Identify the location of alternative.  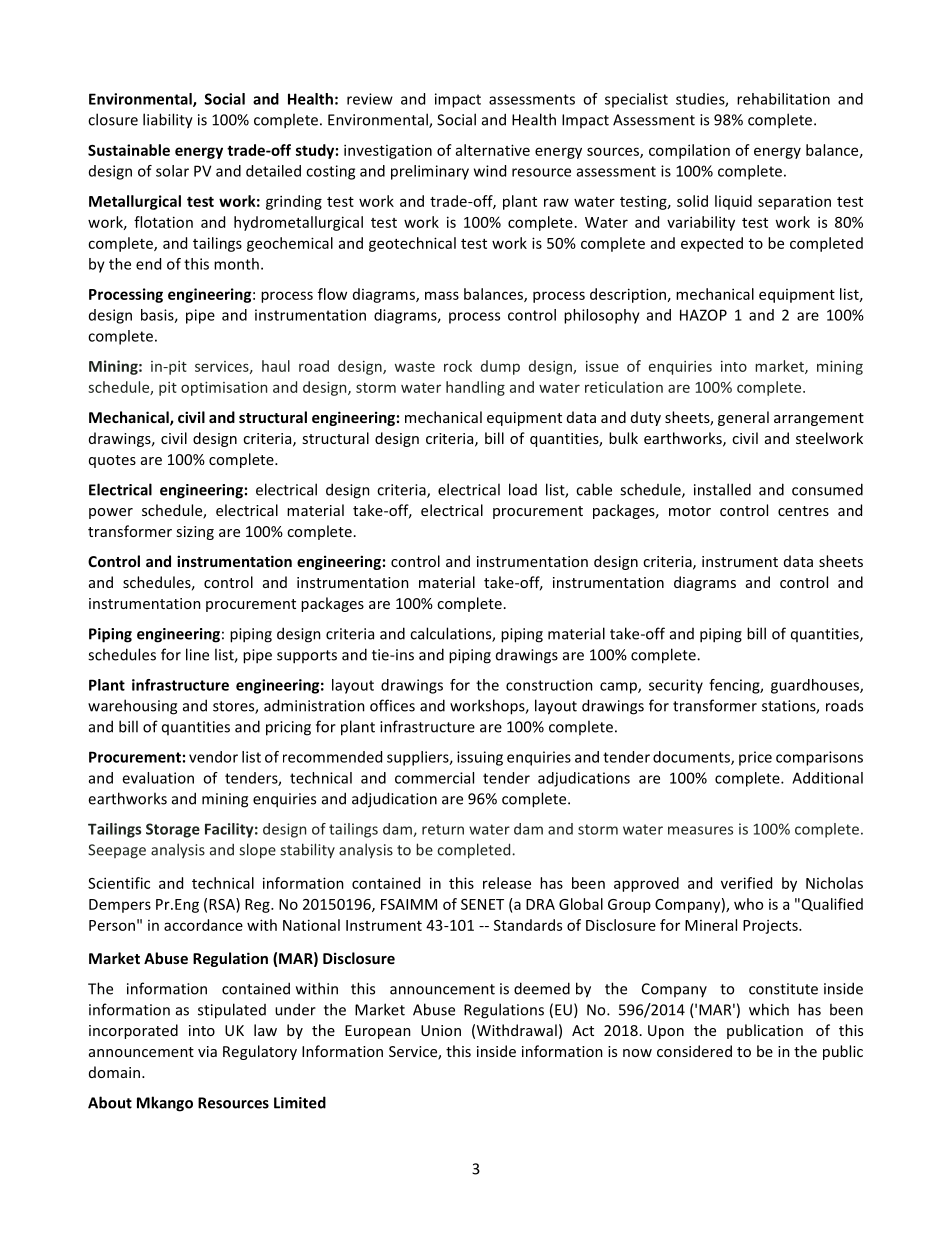
(493, 150).
